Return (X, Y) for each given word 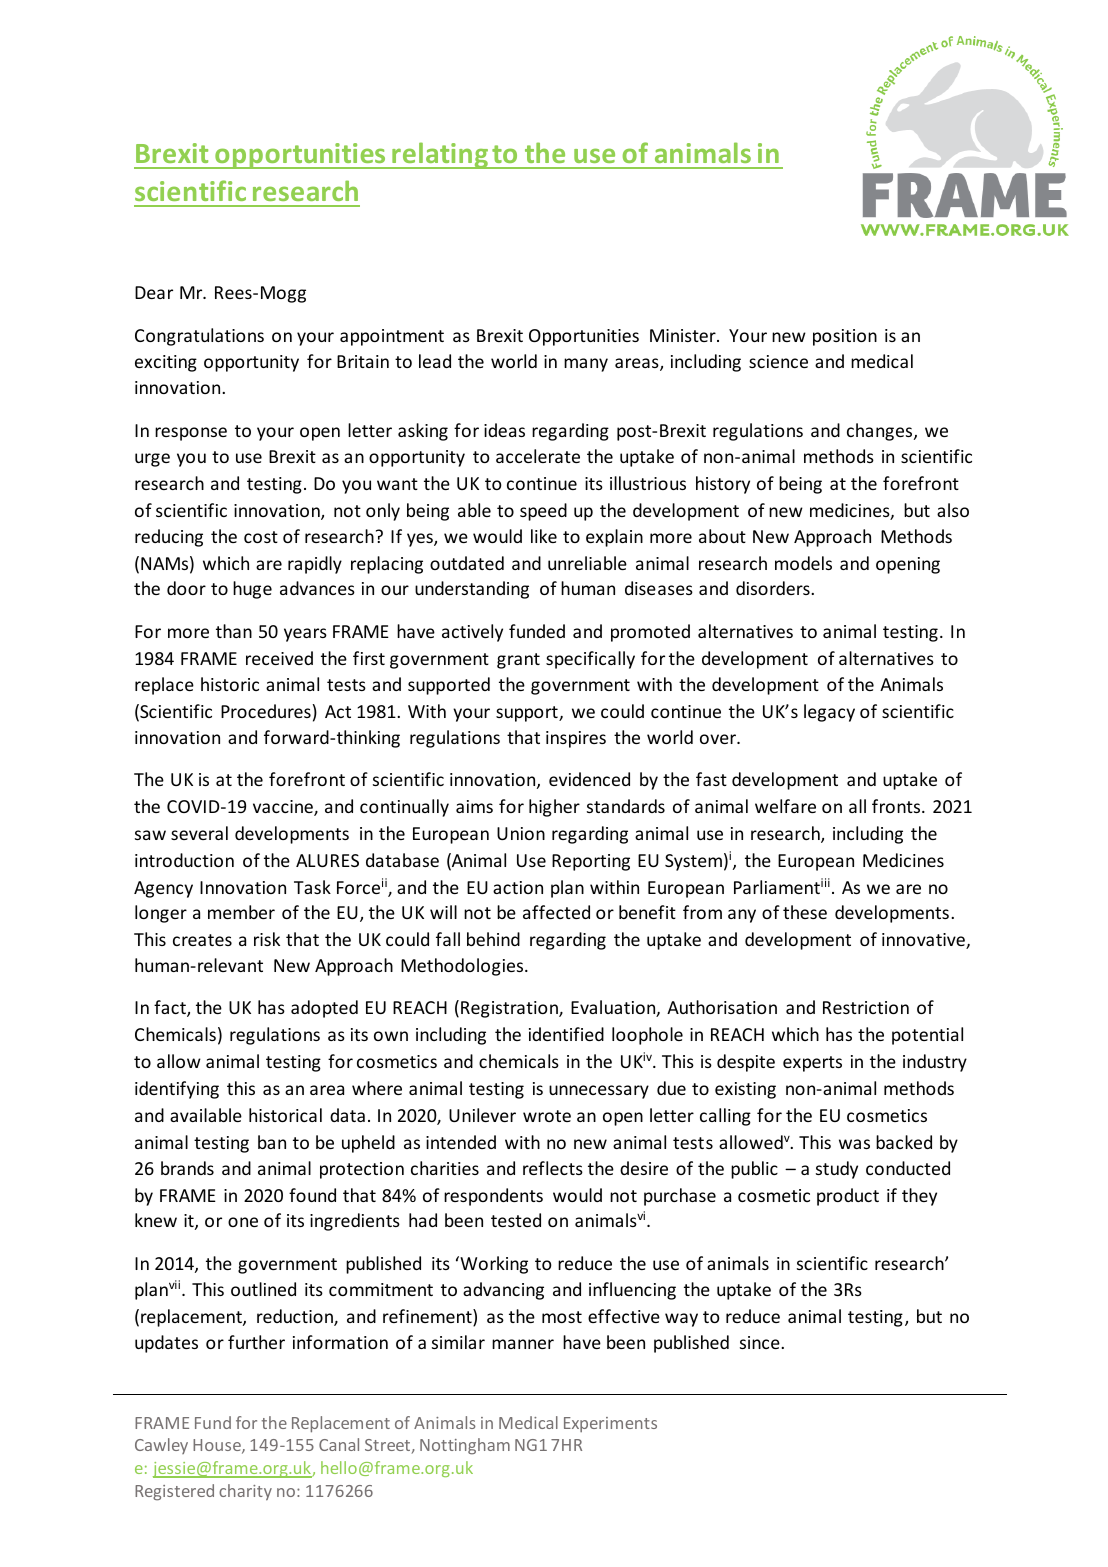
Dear (154, 292)
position (845, 337)
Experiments (610, 1424)
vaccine (284, 808)
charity (245, 1492)
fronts (897, 806)
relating (440, 155)
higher (554, 808)
